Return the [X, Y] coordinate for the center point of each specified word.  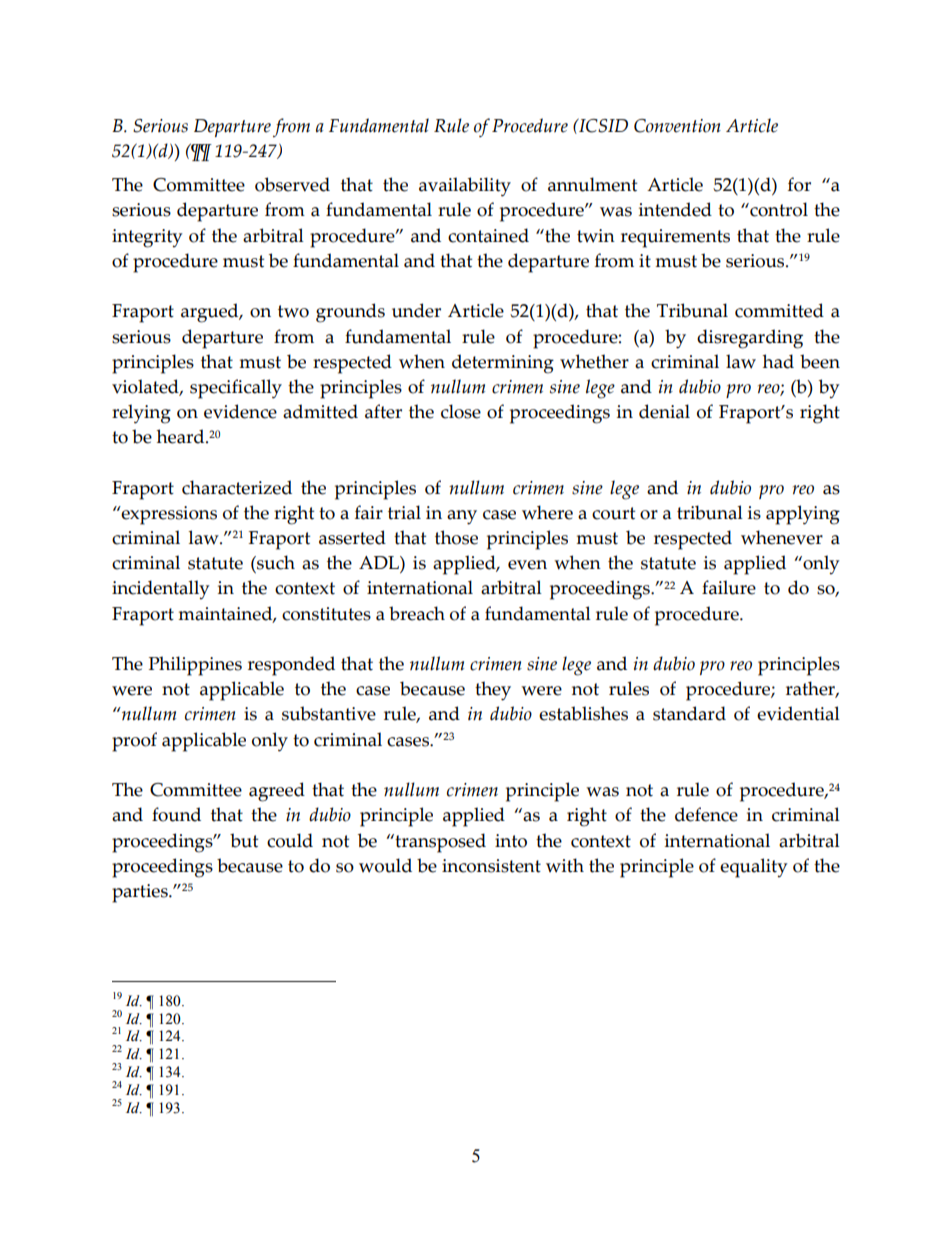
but [244, 840]
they [493, 691]
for [799, 184]
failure [729, 587]
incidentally [160, 590]
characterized [237, 487]
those [456, 537]
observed [292, 184]
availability [465, 187]
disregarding [750, 339]
